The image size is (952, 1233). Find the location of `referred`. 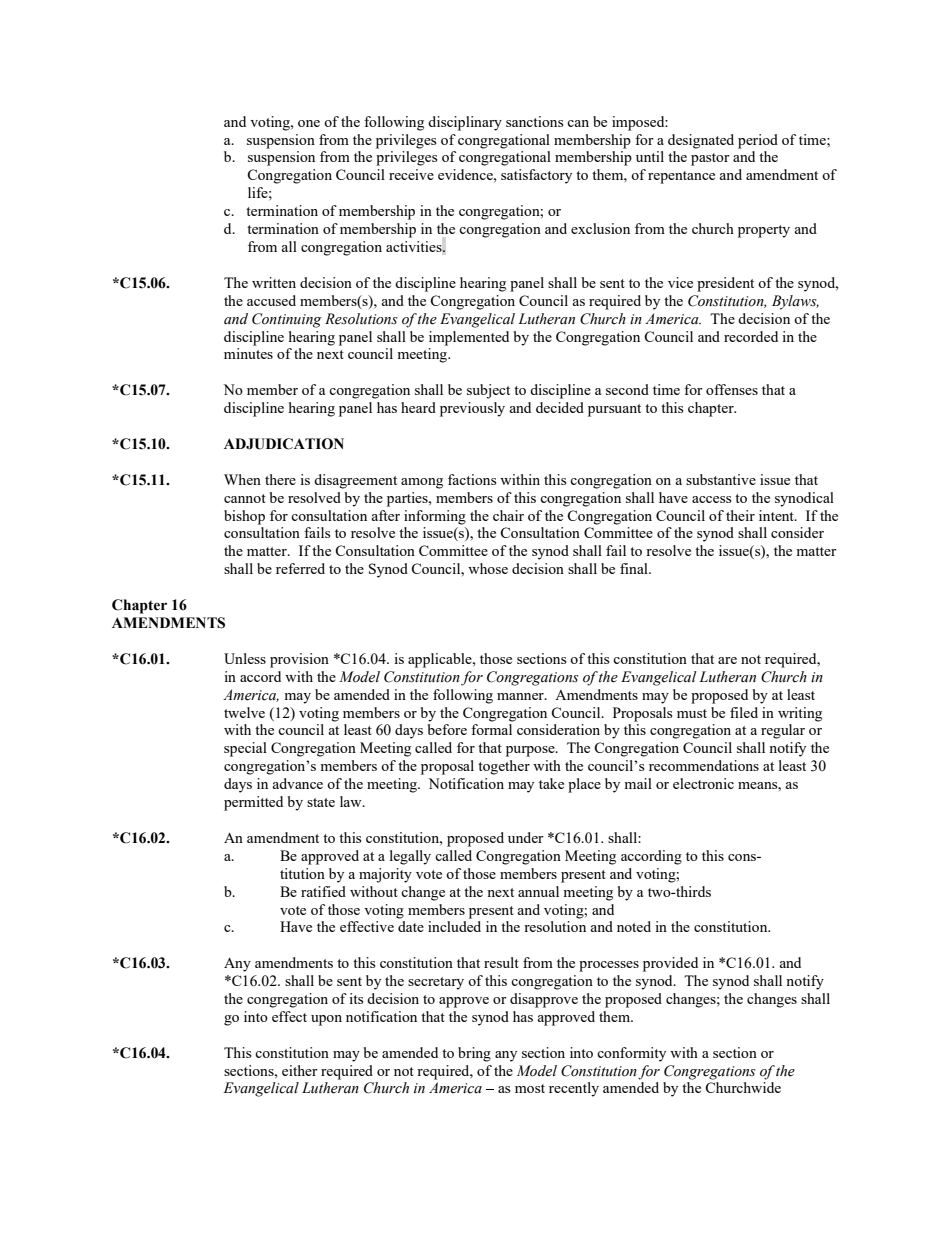

referred is located at coordinates (300, 568).
